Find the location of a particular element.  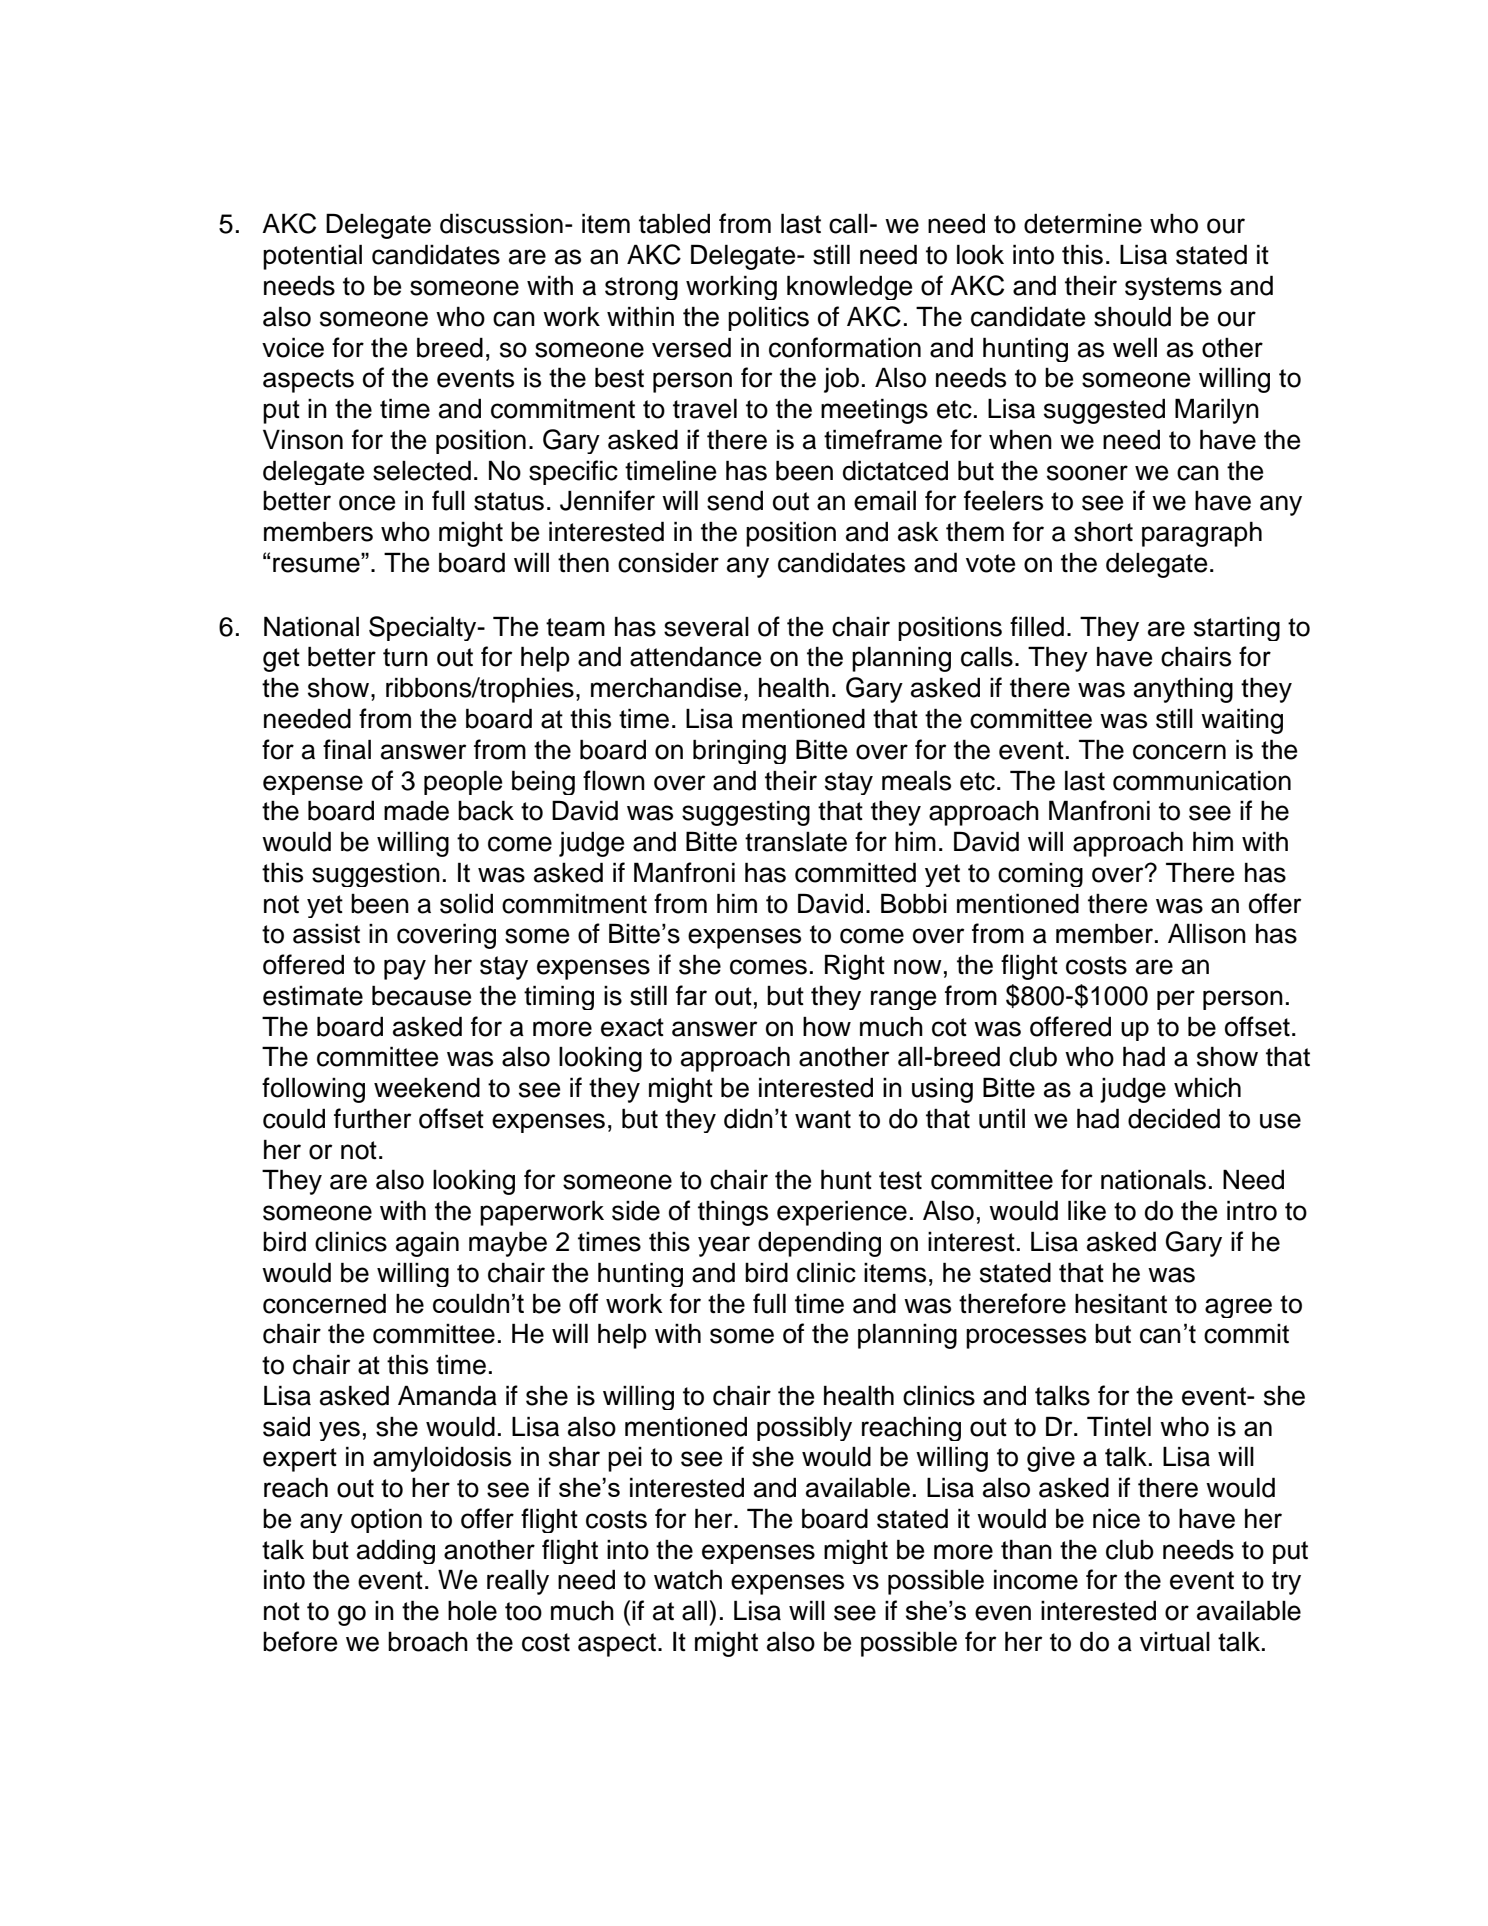

virtual is located at coordinates (1175, 1642).
